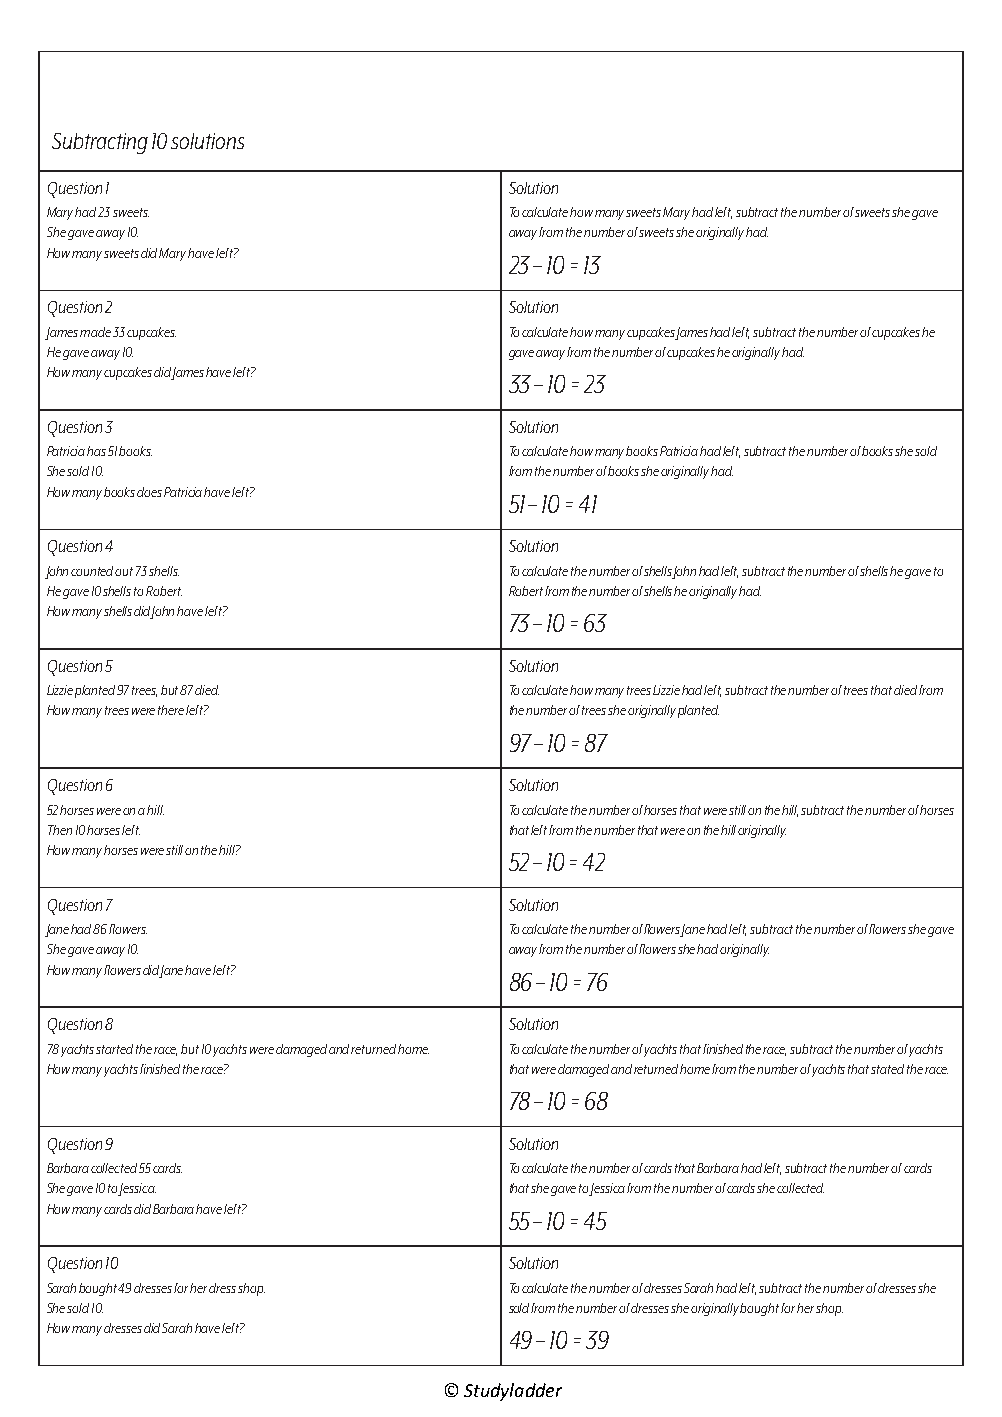 This screenshot has width=1002, height=1417. Describe the element at coordinates (60, 830) in the screenshot. I see `Then` at that location.
